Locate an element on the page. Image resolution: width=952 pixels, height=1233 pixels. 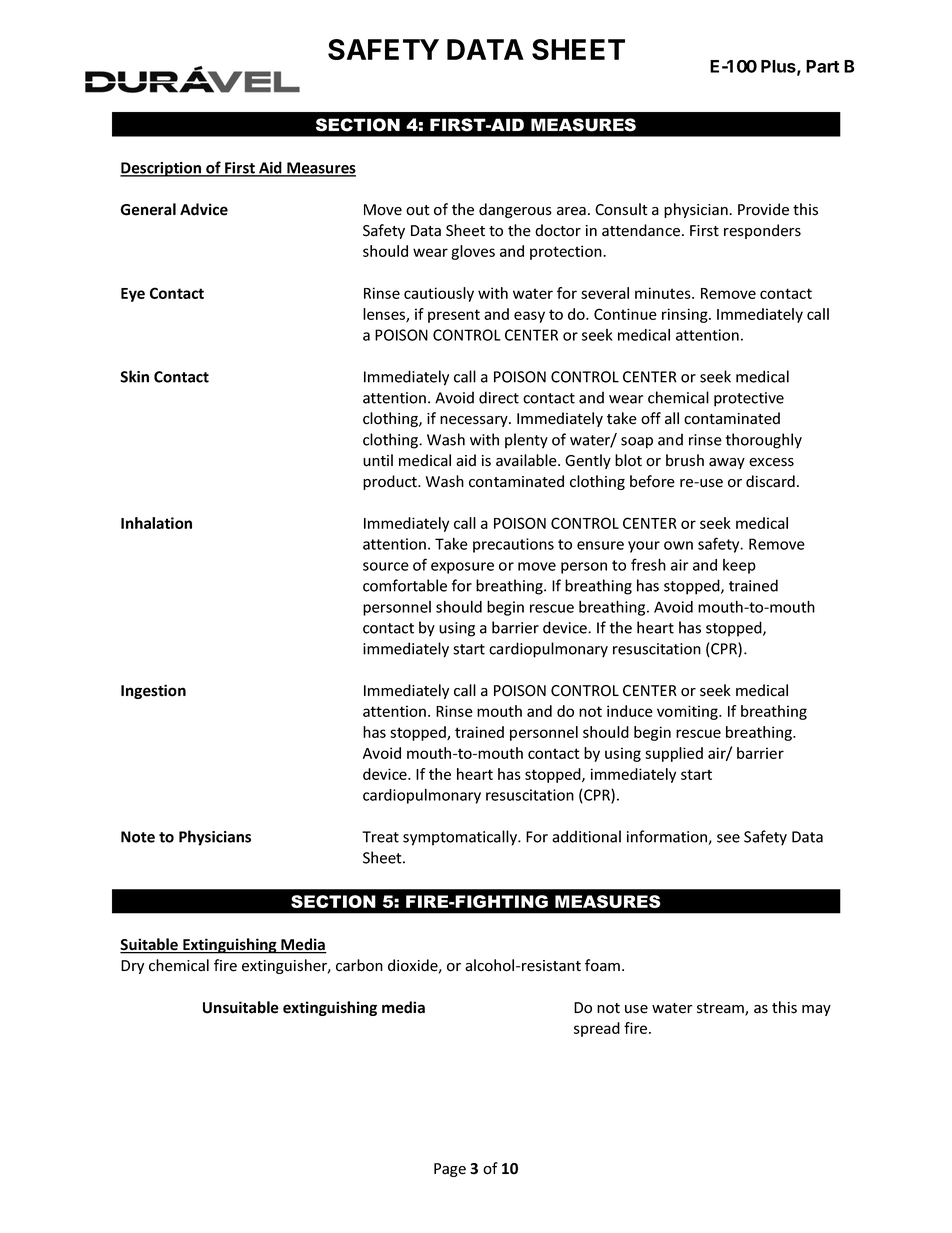
Note is located at coordinates (138, 837).
